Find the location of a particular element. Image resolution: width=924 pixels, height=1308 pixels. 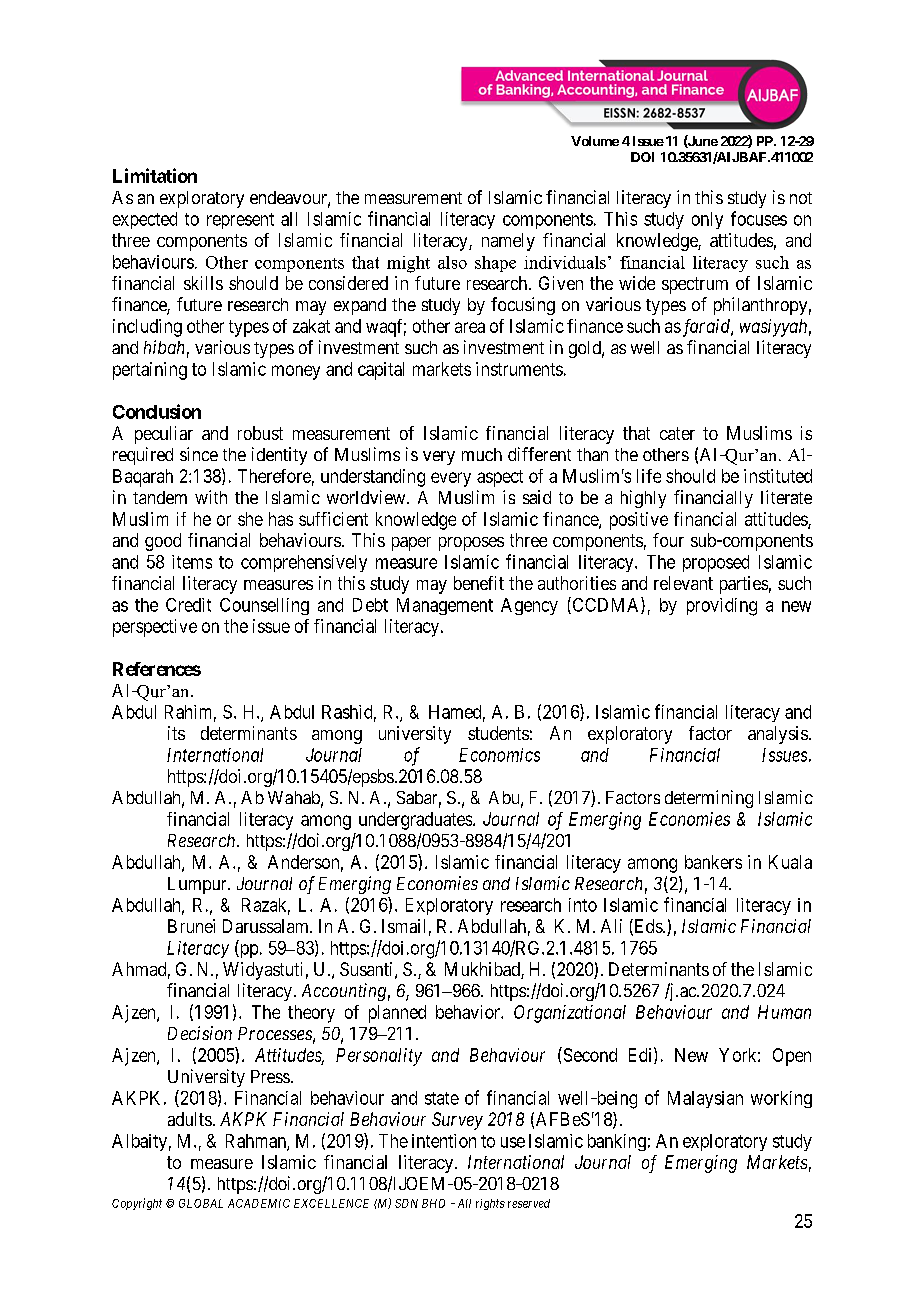

rights is located at coordinates (490, 1204).
